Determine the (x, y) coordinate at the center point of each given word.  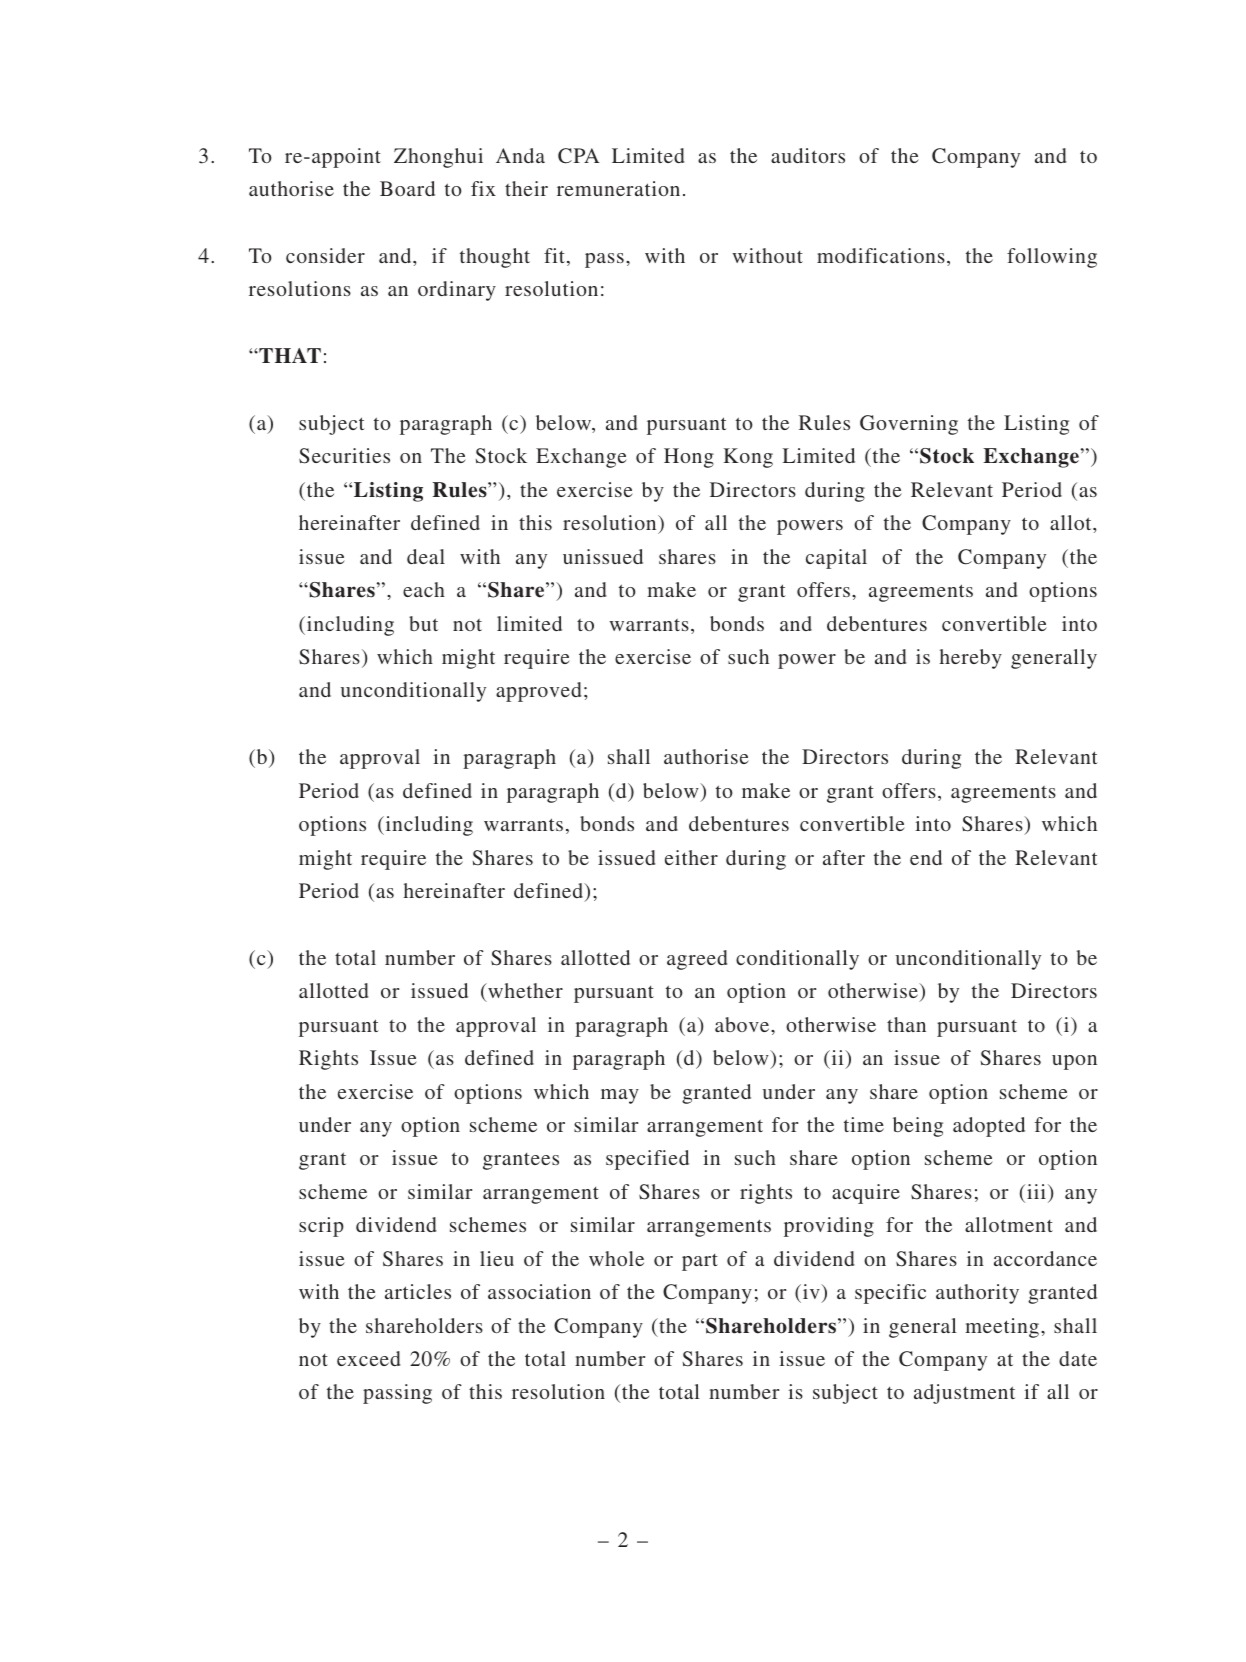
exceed (369, 1358)
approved (539, 692)
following (1052, 258)
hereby (971, 659)
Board (407, 188)
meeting (1002, 1328)
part (700, 1262)
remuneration (618, 188)
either (691, 857)
